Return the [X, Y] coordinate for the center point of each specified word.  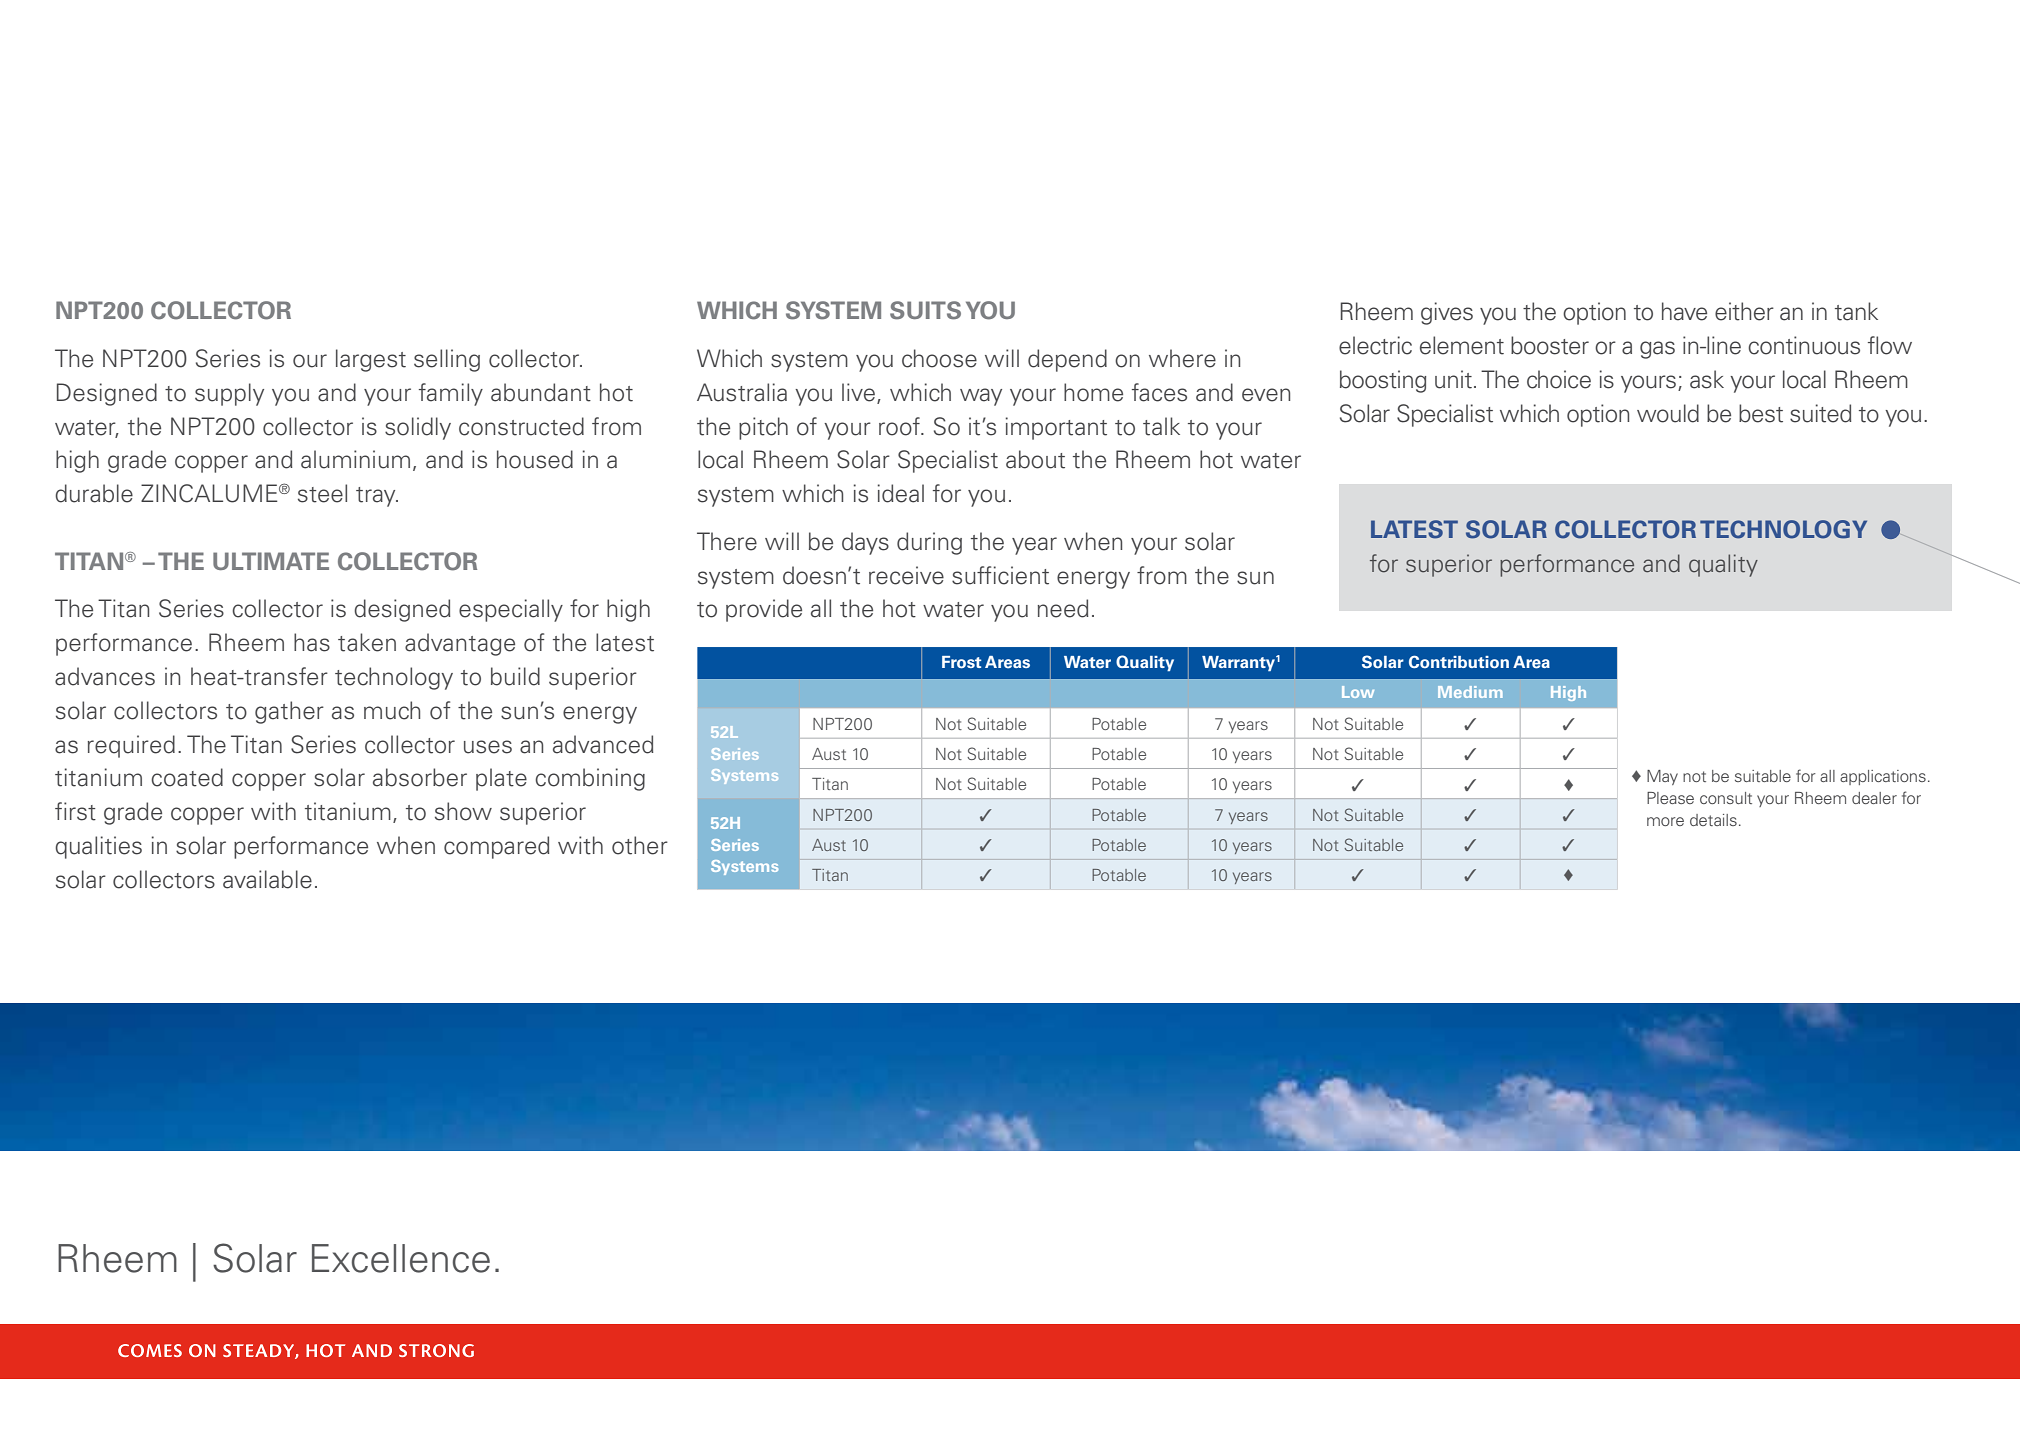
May [1662, 777]
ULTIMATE [271, 561]
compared [496, 847]
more [1665, 821]
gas [1657, 350]
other [640, 845]
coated [187, 777]
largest [371, 360]
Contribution [1459, 662]
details [1713, 820]
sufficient [1000, 575]
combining [590, 779]
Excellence [401, 1258]
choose [939, 358]
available [267, 879]
